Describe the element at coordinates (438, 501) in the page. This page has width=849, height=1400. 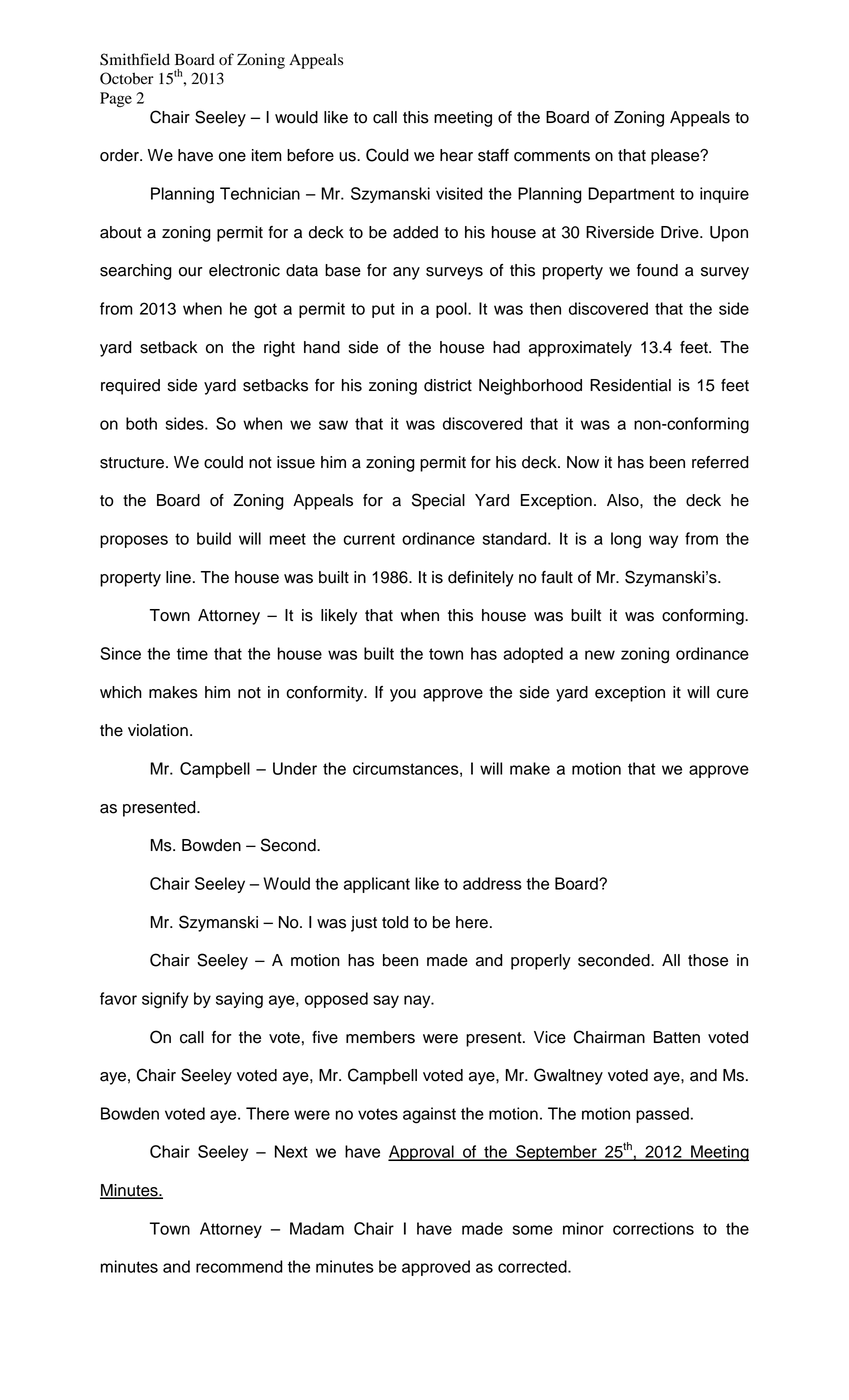
I see `Special` at that location.
